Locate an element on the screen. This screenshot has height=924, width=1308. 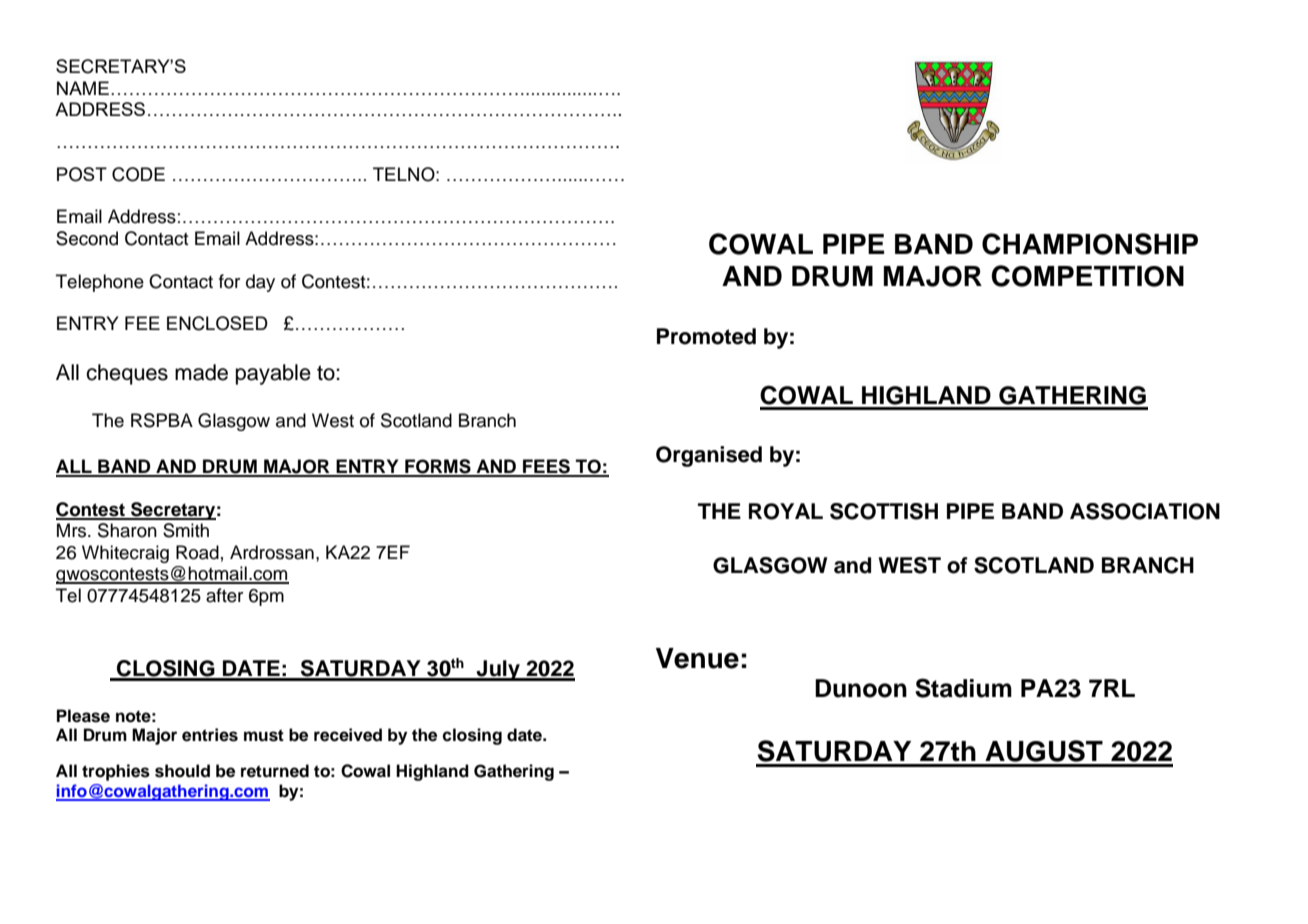
entries is located at coordinates (210, 735).
